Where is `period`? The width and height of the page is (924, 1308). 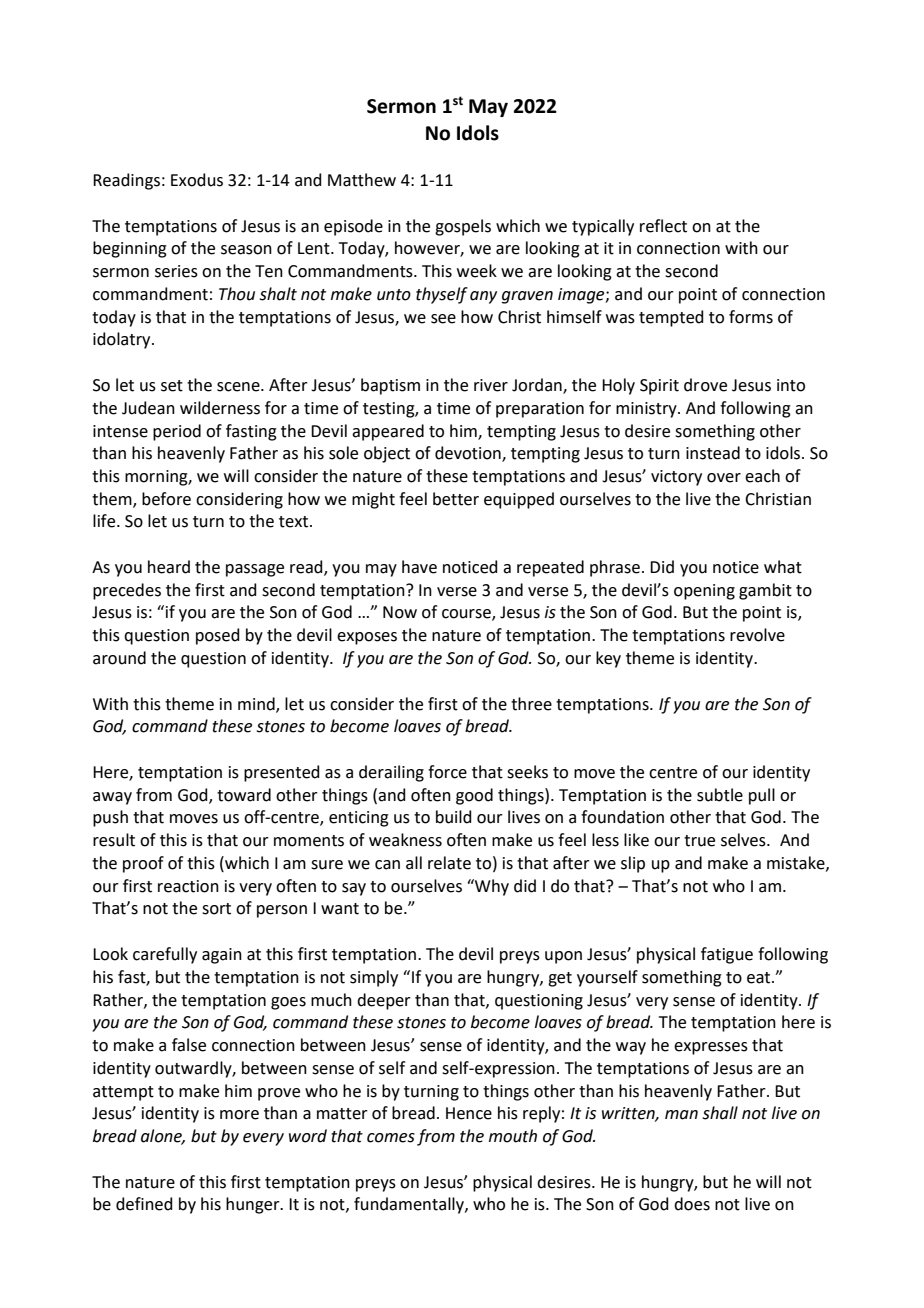
period is located at coordinates (177, 432).
